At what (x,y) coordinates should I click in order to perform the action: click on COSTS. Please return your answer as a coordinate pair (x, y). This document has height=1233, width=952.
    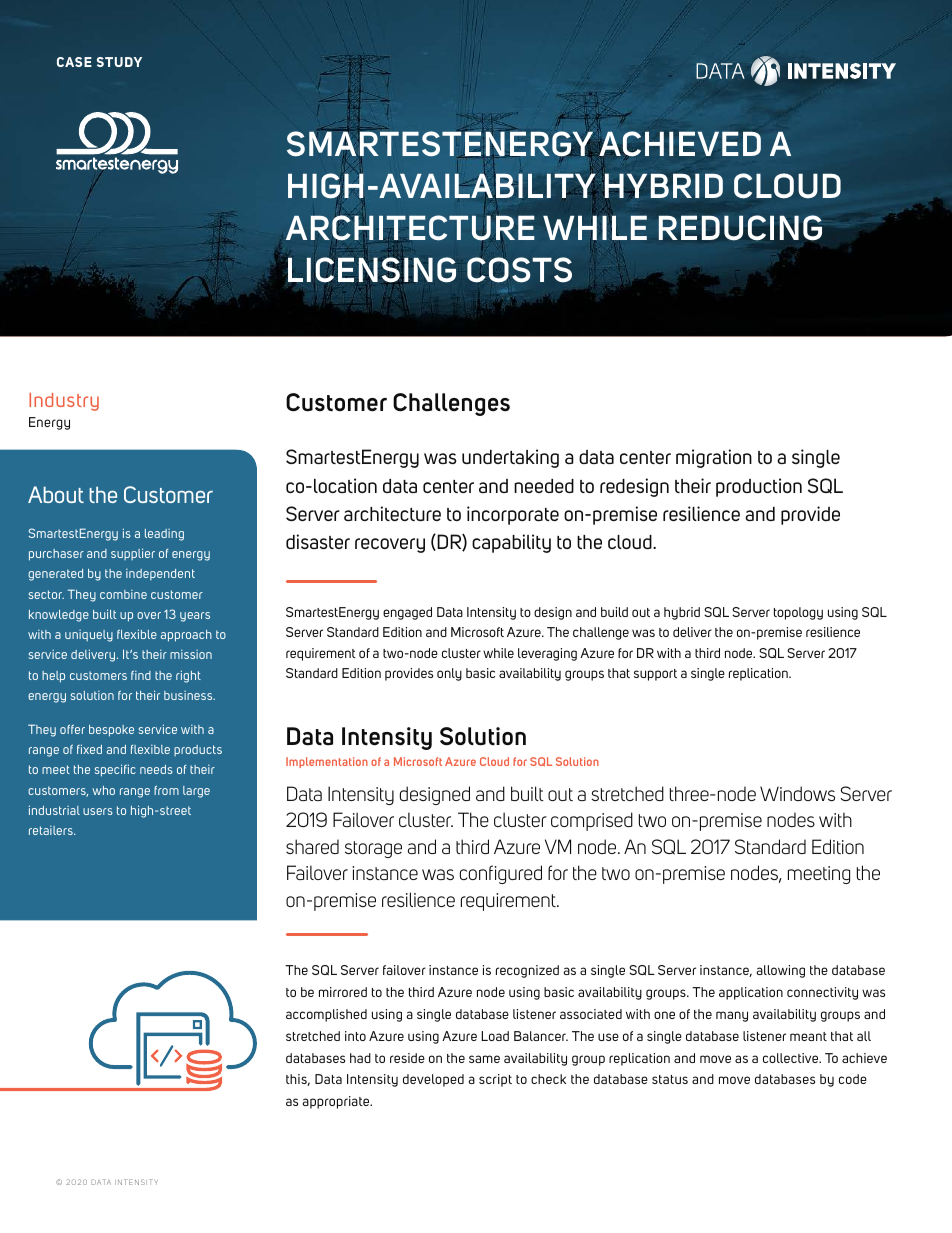
    Looking at the image, I should click on (519, 270).
